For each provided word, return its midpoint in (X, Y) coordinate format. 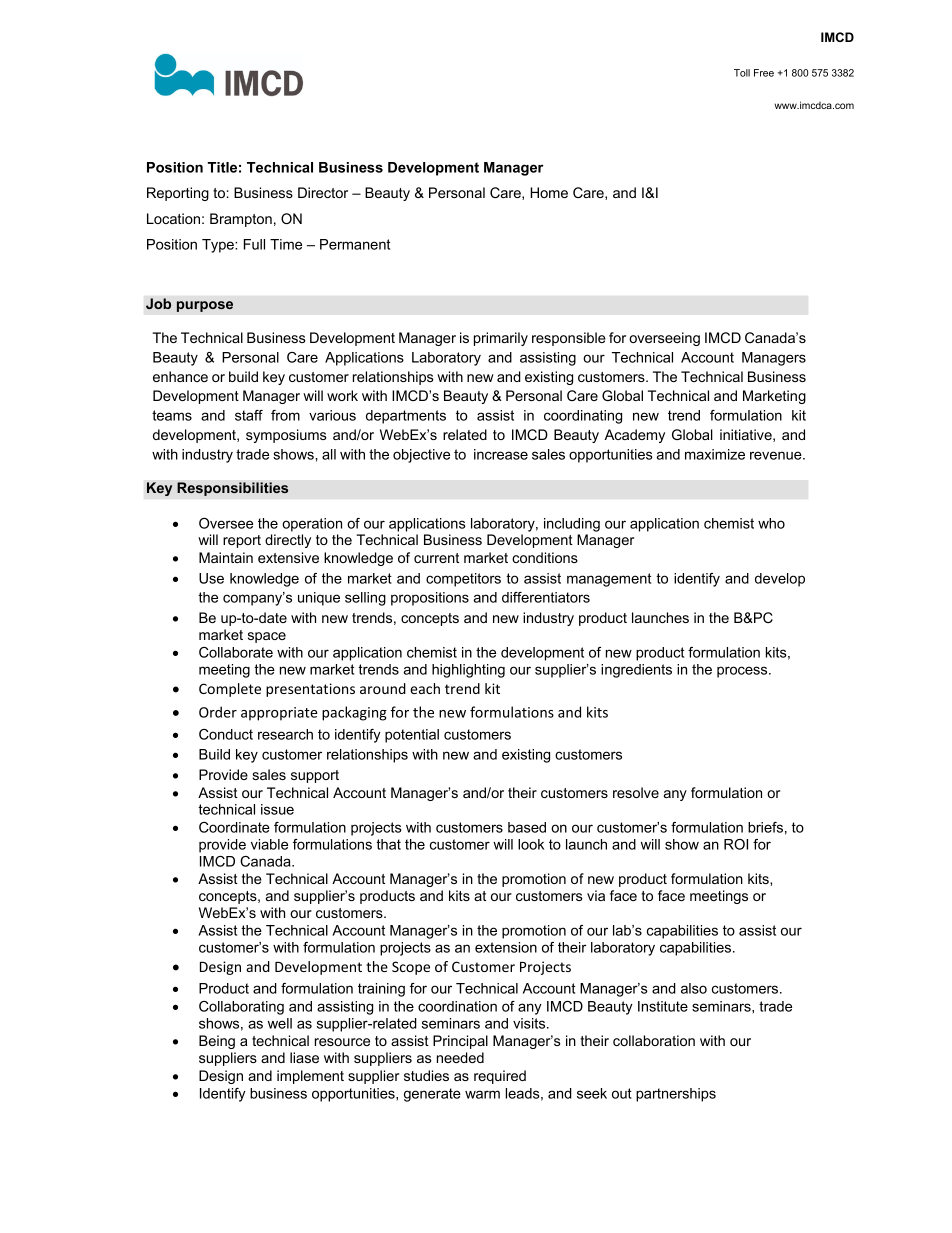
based (527, 827)
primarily (501, 339)
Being (217, 1042)
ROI (736, 844)
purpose (205, 306)
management (609, 580)
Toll (742, 73)
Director (323, 192)
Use (211, 578)
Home (549, 192)
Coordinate (234, 827)
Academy (634, 436)
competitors (463, 580)
